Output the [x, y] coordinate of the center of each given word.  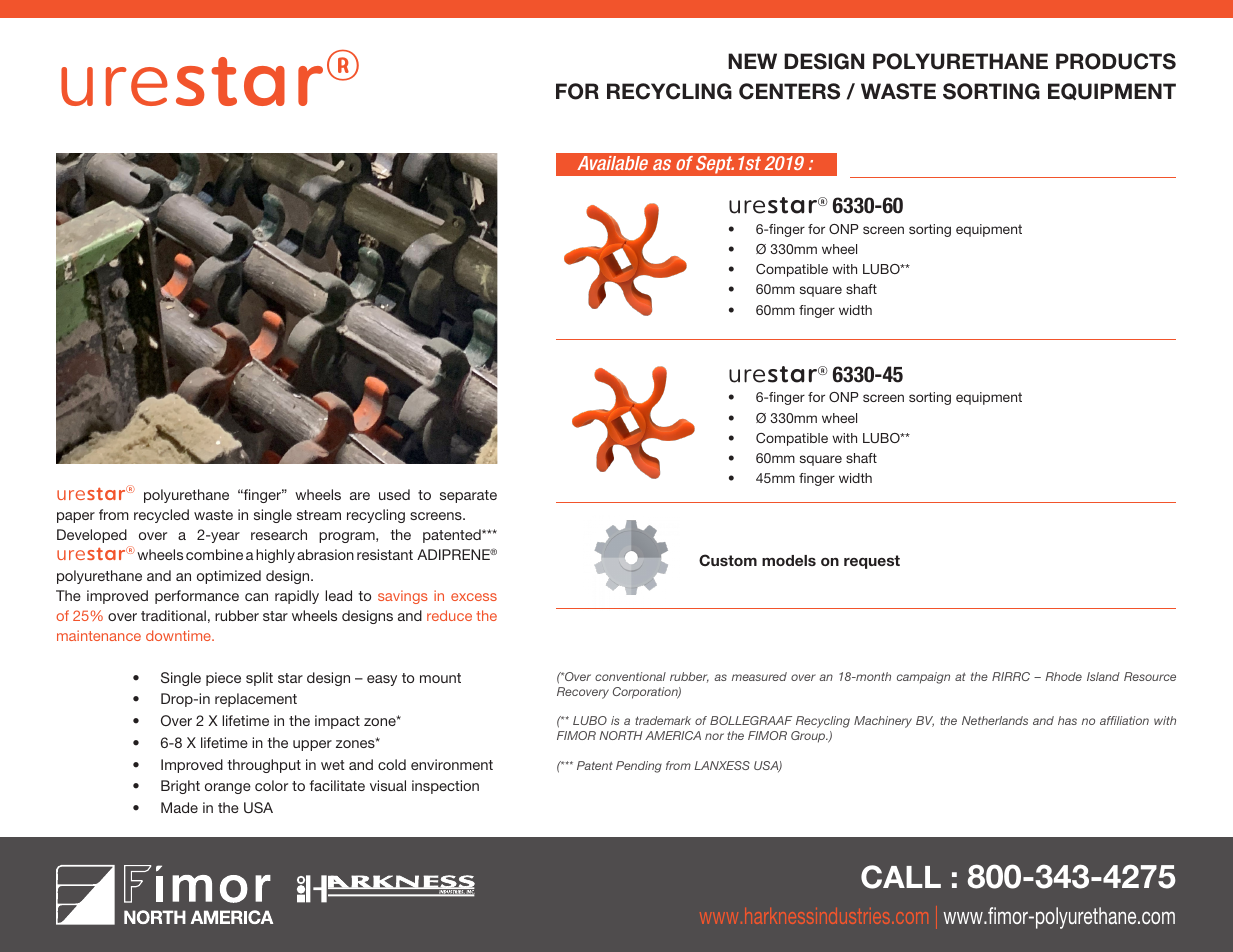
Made [179, 807]
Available [612, 163]
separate [468, 496]
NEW [752, 61]
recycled [161, 516]
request [872, 562]
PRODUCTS [1116, 61]
